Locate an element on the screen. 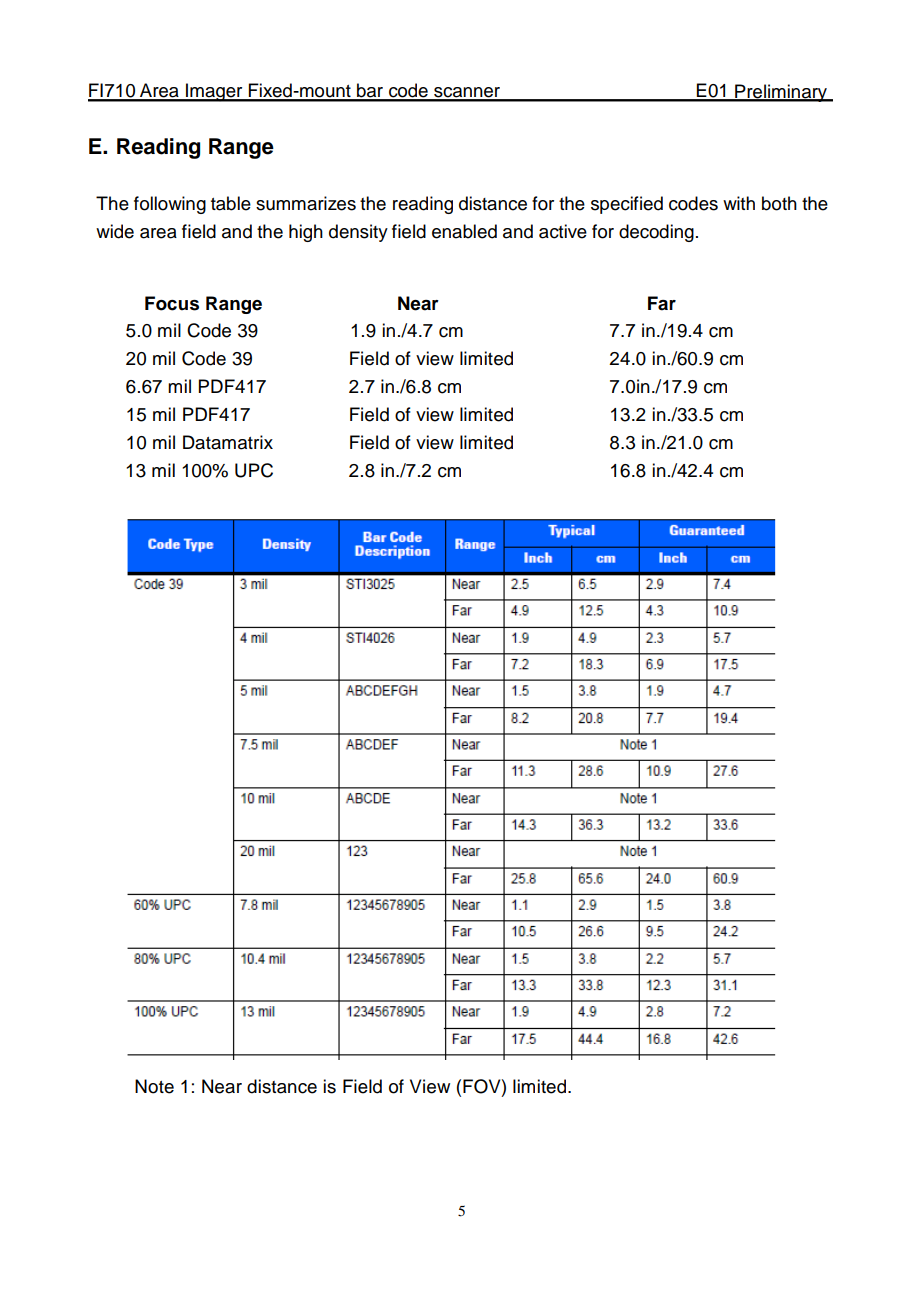 This screenshot has width=924, height=1308. Imager is located at coordinates (214, 92).
